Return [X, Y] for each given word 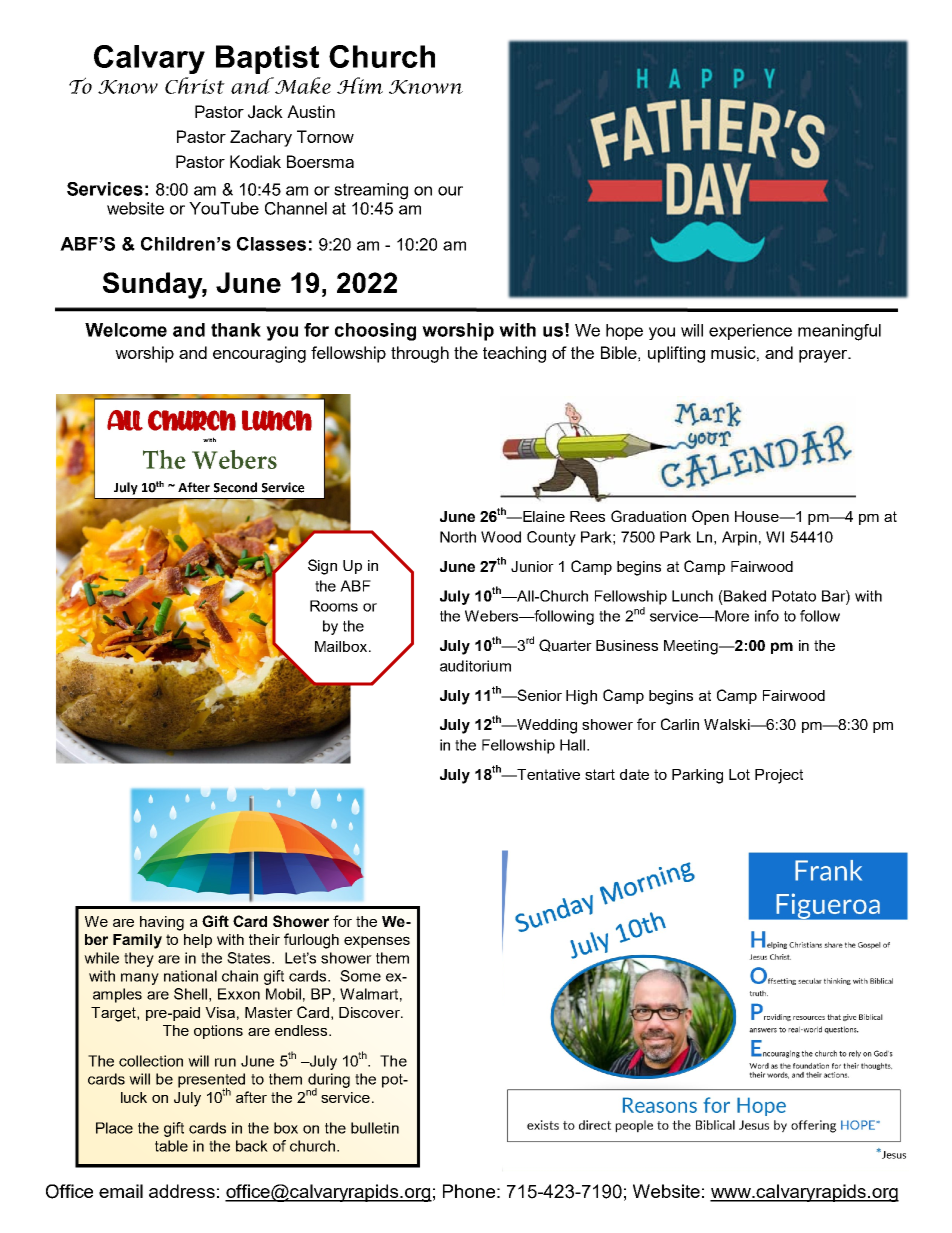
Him [360, 85]
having [162, 923]
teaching [514, 354]
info [767, 616]
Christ [195, 85]
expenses [377, 942]
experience [750, 332]
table [171, 1146]
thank [236, 330]
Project [779, 776]
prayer [824, 356]
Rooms [334, 606]
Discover [370, 1012]
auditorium [475, 666]
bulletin [375, 1128]
